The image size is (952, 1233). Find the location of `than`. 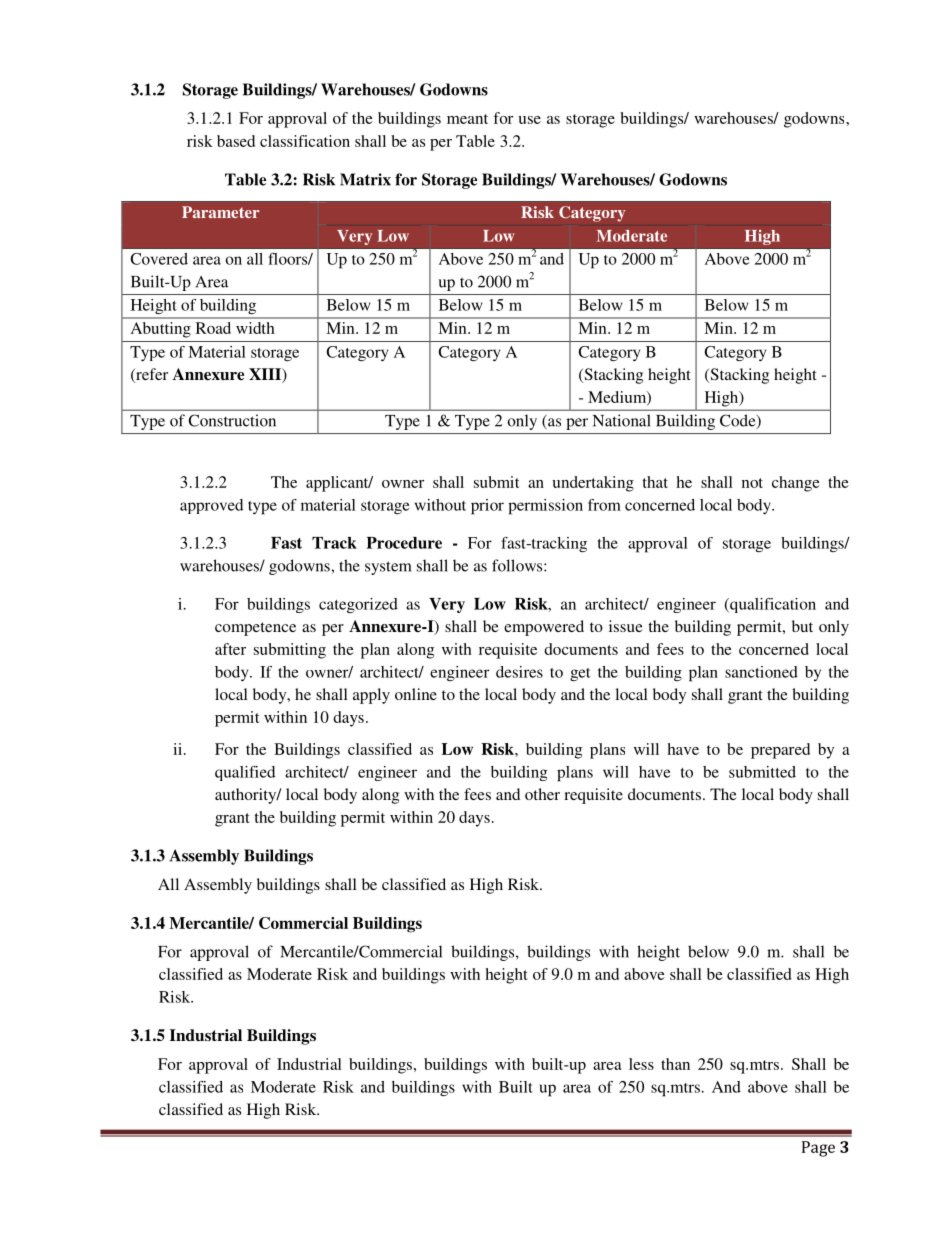

than is located at coordinates (675, 1064).
